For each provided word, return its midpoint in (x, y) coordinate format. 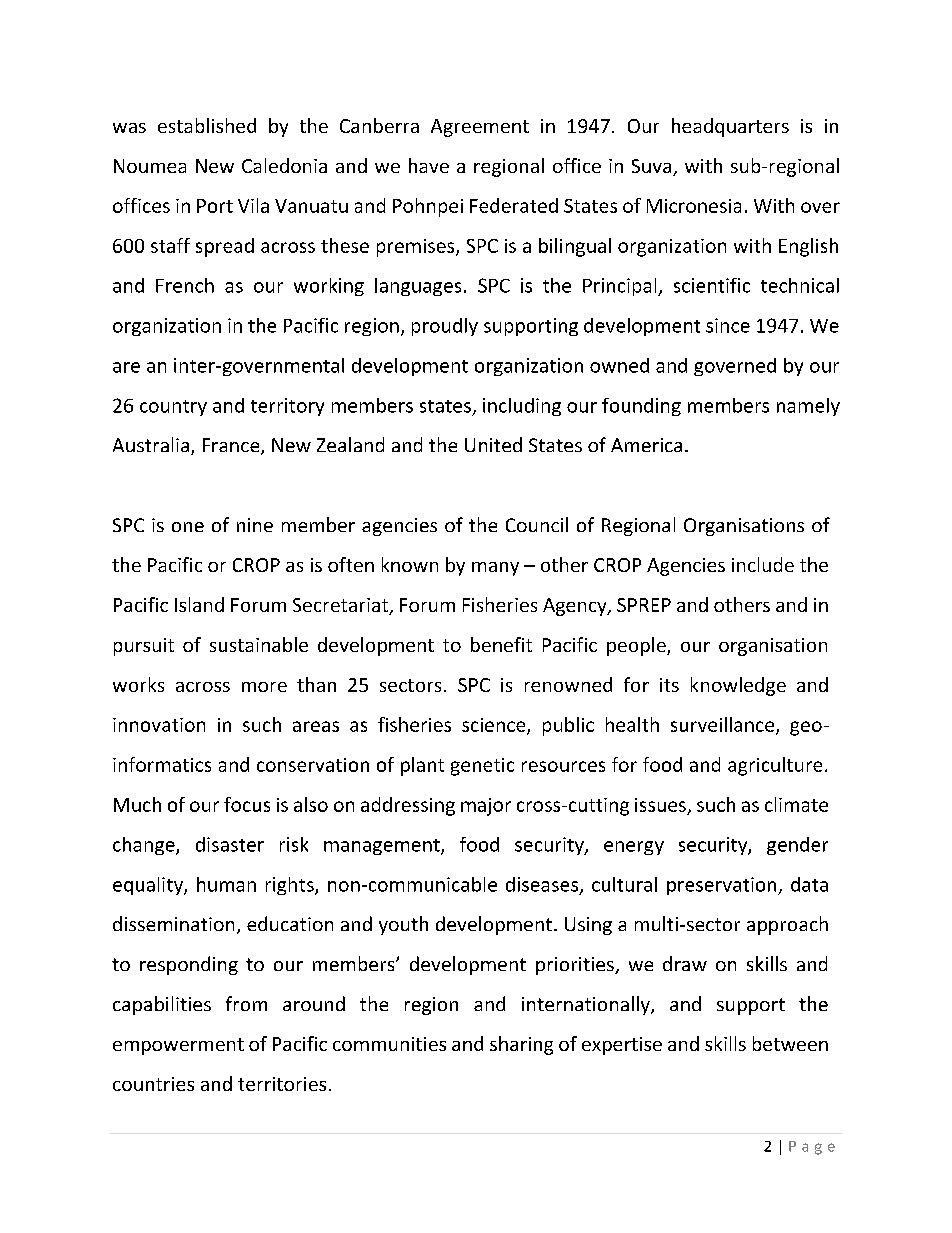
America (646, 445)
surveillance (724, 725)
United (493, 444)
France (232, 446)
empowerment (178, 1046)
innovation (159, 725)
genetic (482, 767)
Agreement (480, 128)
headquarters (730, 127)
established (207, 125)
